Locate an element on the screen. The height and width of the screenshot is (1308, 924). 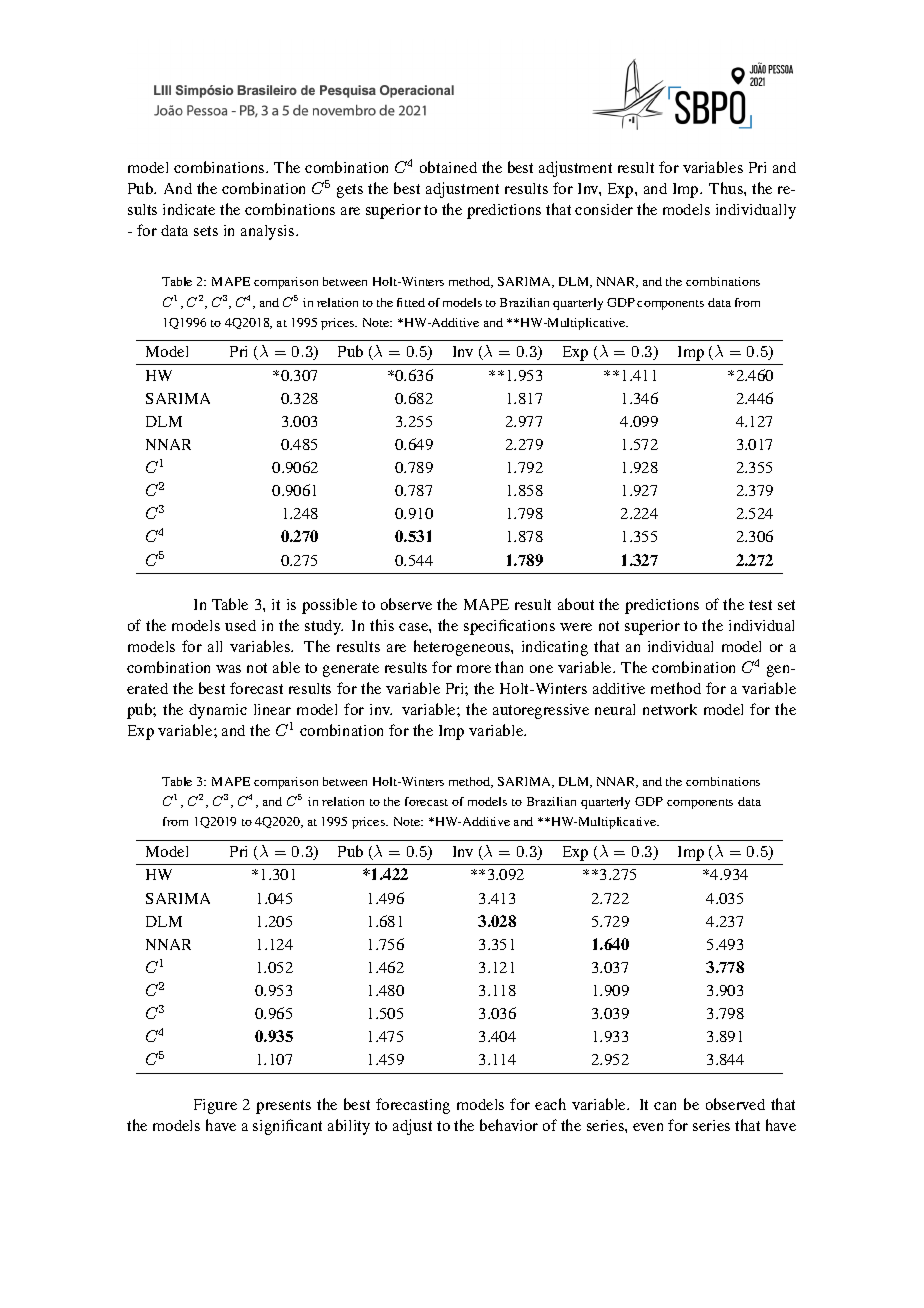
network is located at coordinates (670, 709).
